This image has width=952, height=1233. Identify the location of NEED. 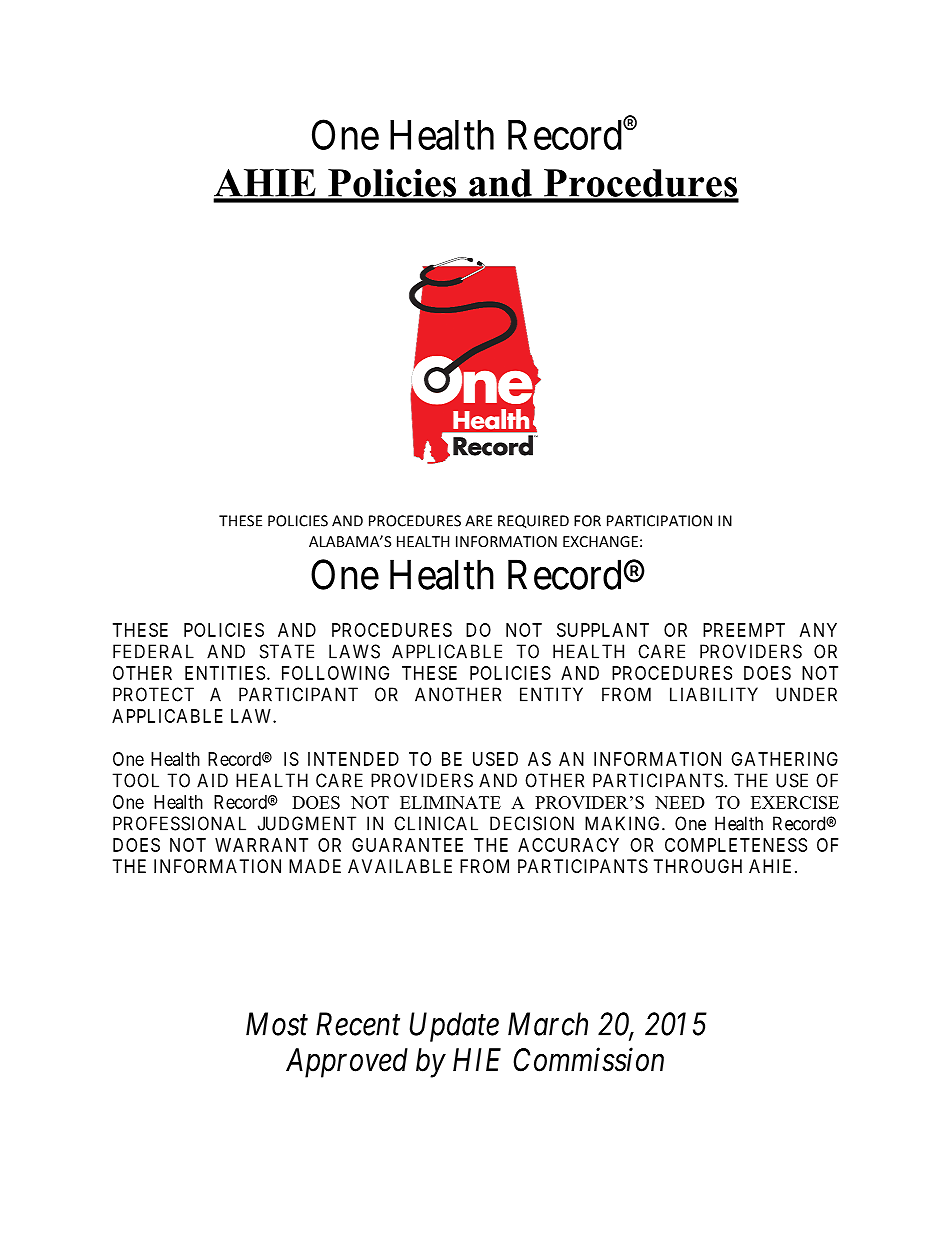
(680, 802).
